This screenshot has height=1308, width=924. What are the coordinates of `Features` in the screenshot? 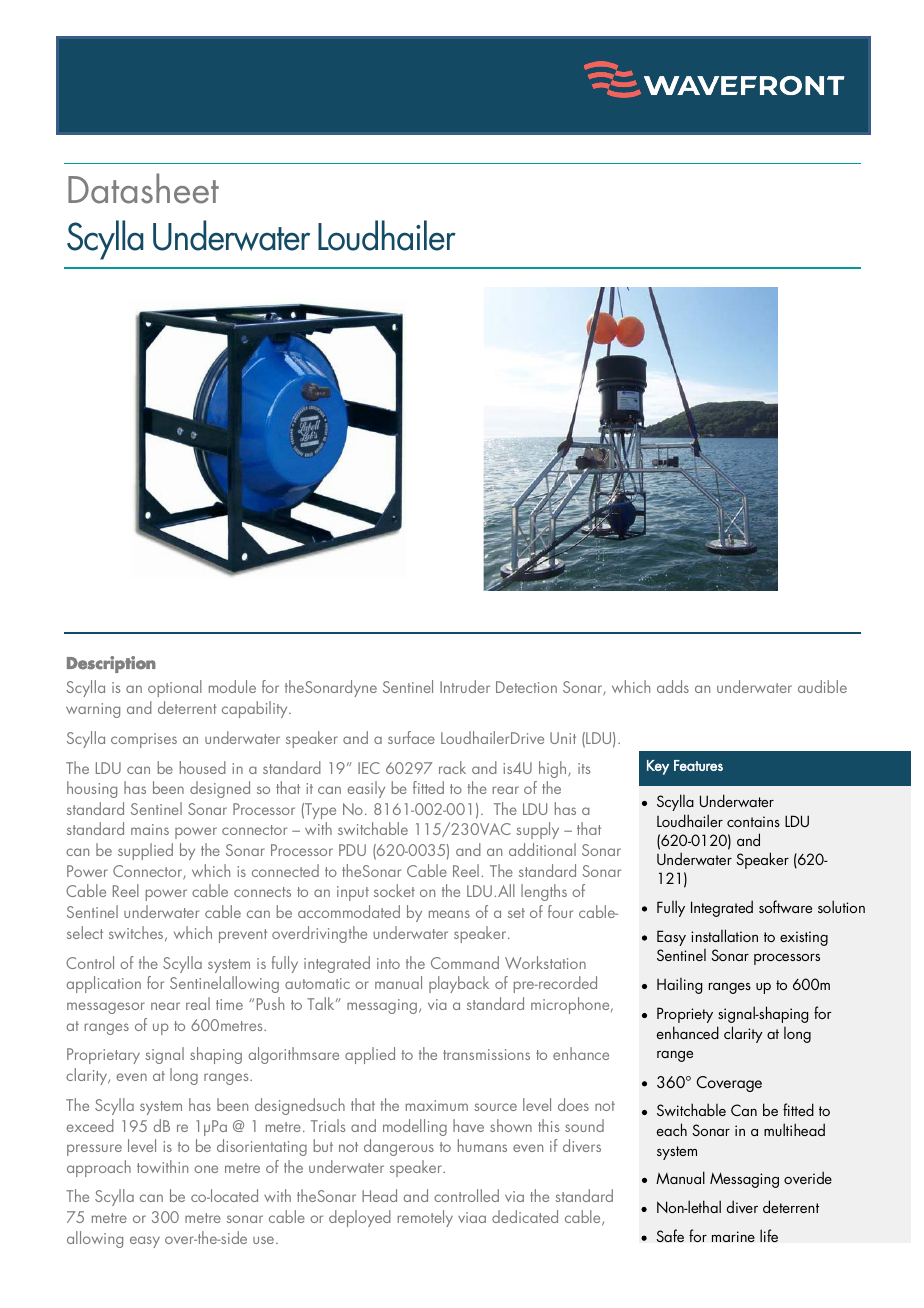 It's located at (698, 765).
